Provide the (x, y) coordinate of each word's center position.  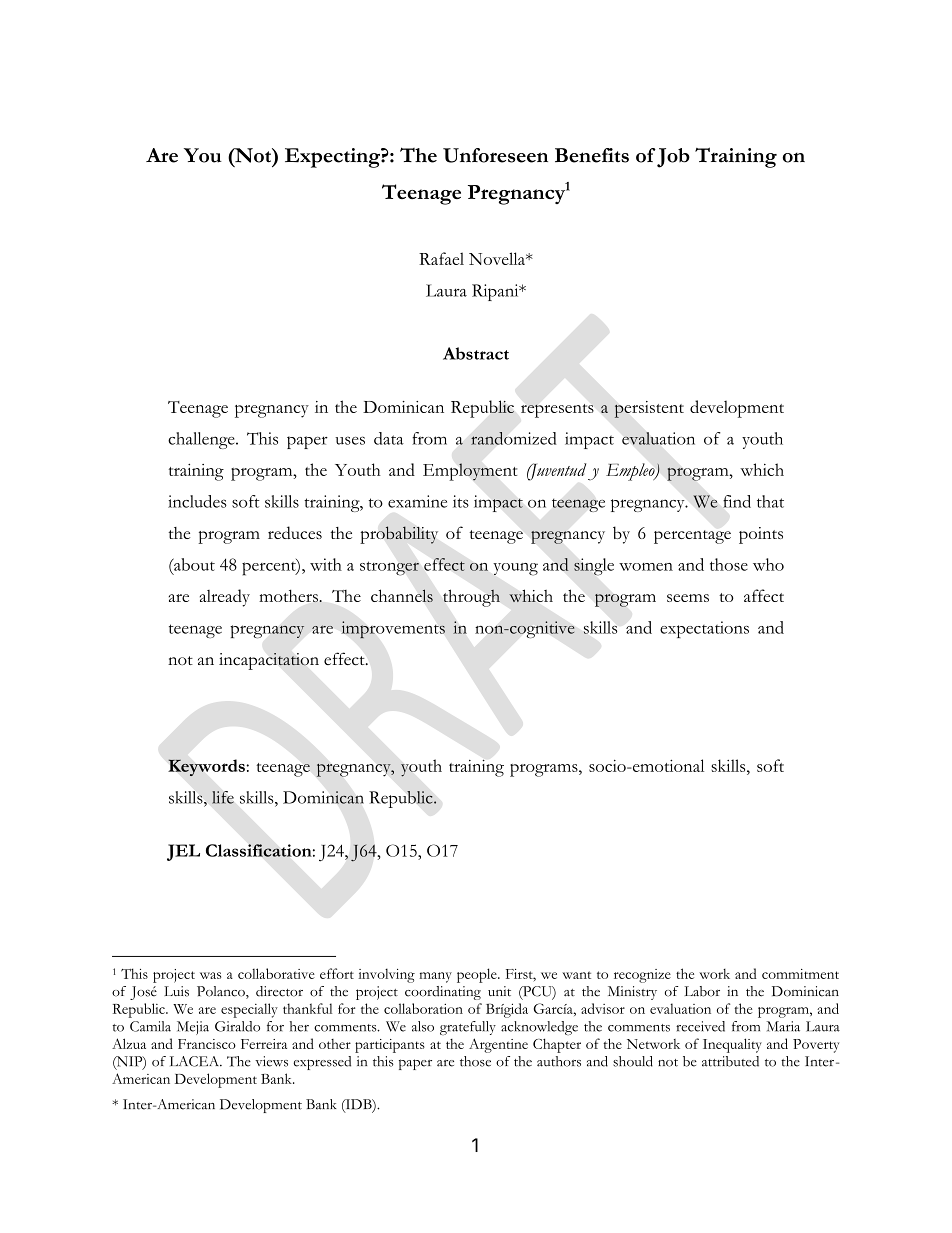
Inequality (732, 1045)
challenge (202, 440)
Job (673, 158)
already (225, 598)
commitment (800, 974)
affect (764, 595)
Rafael (441, 258)
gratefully (468, 1028)
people (478, 975)
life (223, 797)
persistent (649, 409)
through (471, 598)
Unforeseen (495, 155)
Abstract (476, 353)
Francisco (207, 1044)
